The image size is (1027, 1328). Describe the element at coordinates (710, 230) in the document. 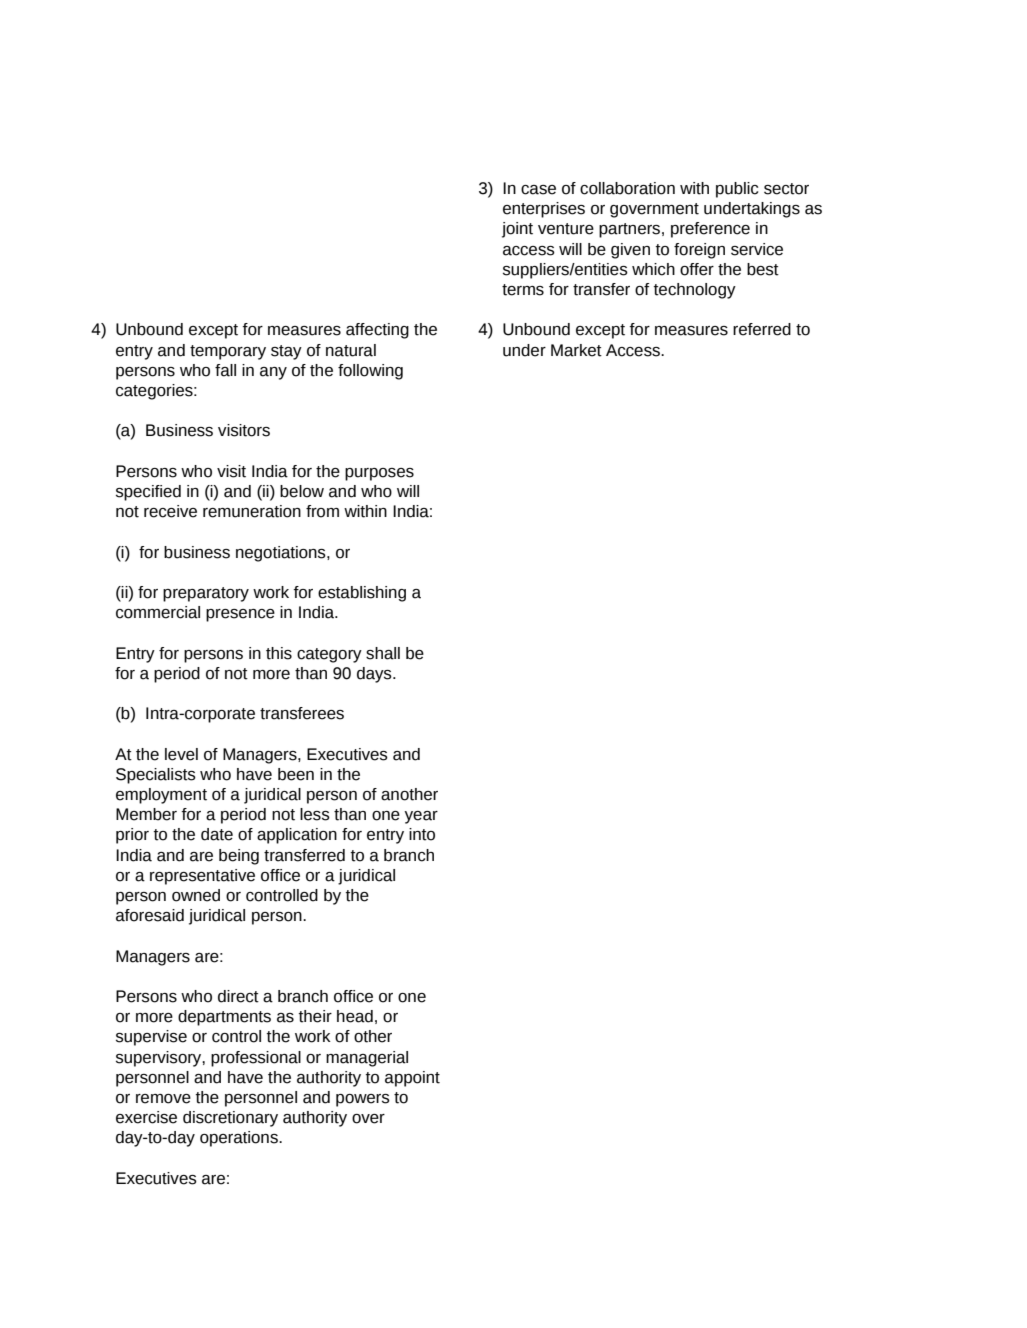

I see `preference` at that location.
